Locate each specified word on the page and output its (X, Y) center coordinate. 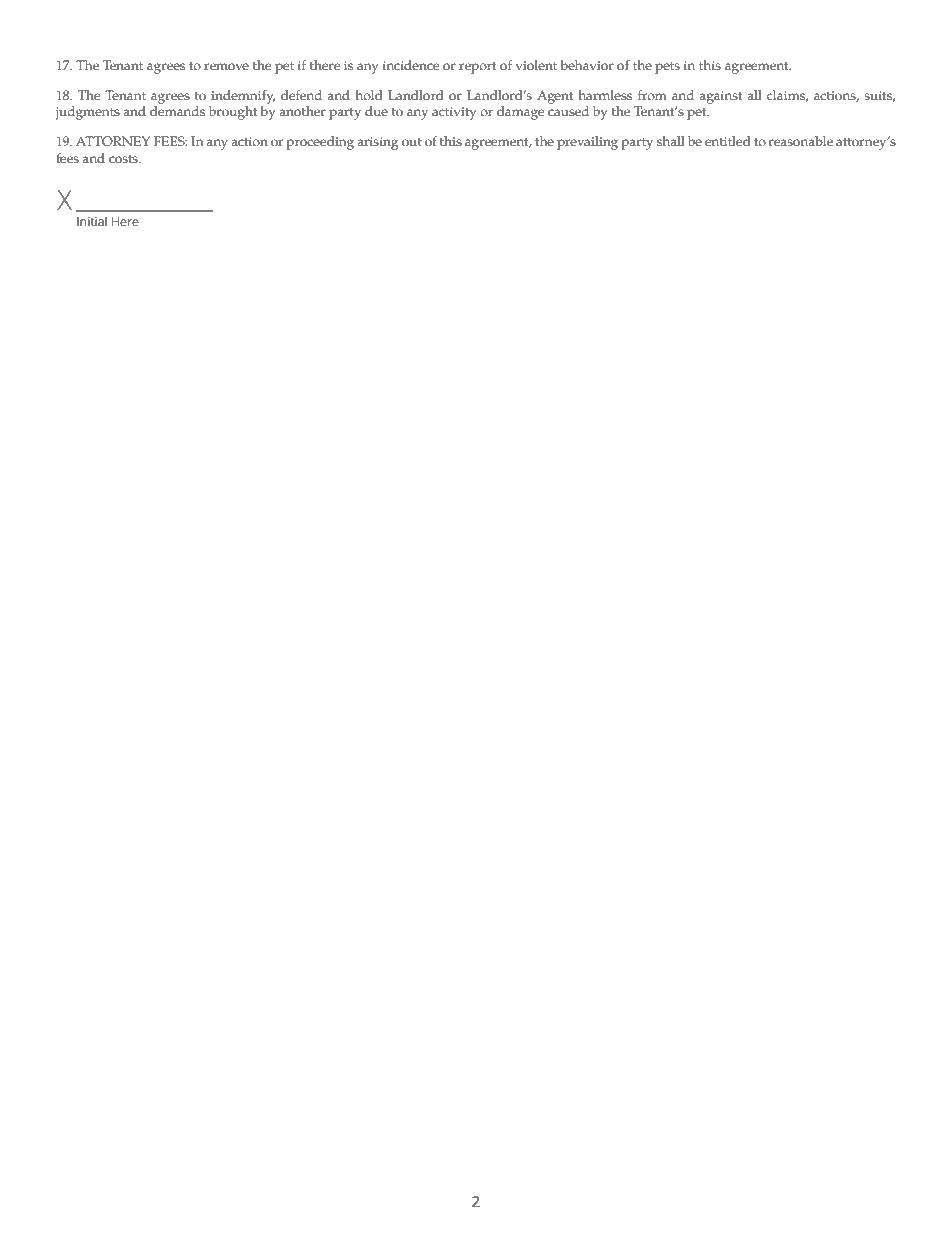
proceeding (320, 143)
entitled (728, 141)
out (412, 142)
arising (378, 143)
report (478, 68)
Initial (92, 221)
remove (226, 67)
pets (667, 68)
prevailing (587, 143)
